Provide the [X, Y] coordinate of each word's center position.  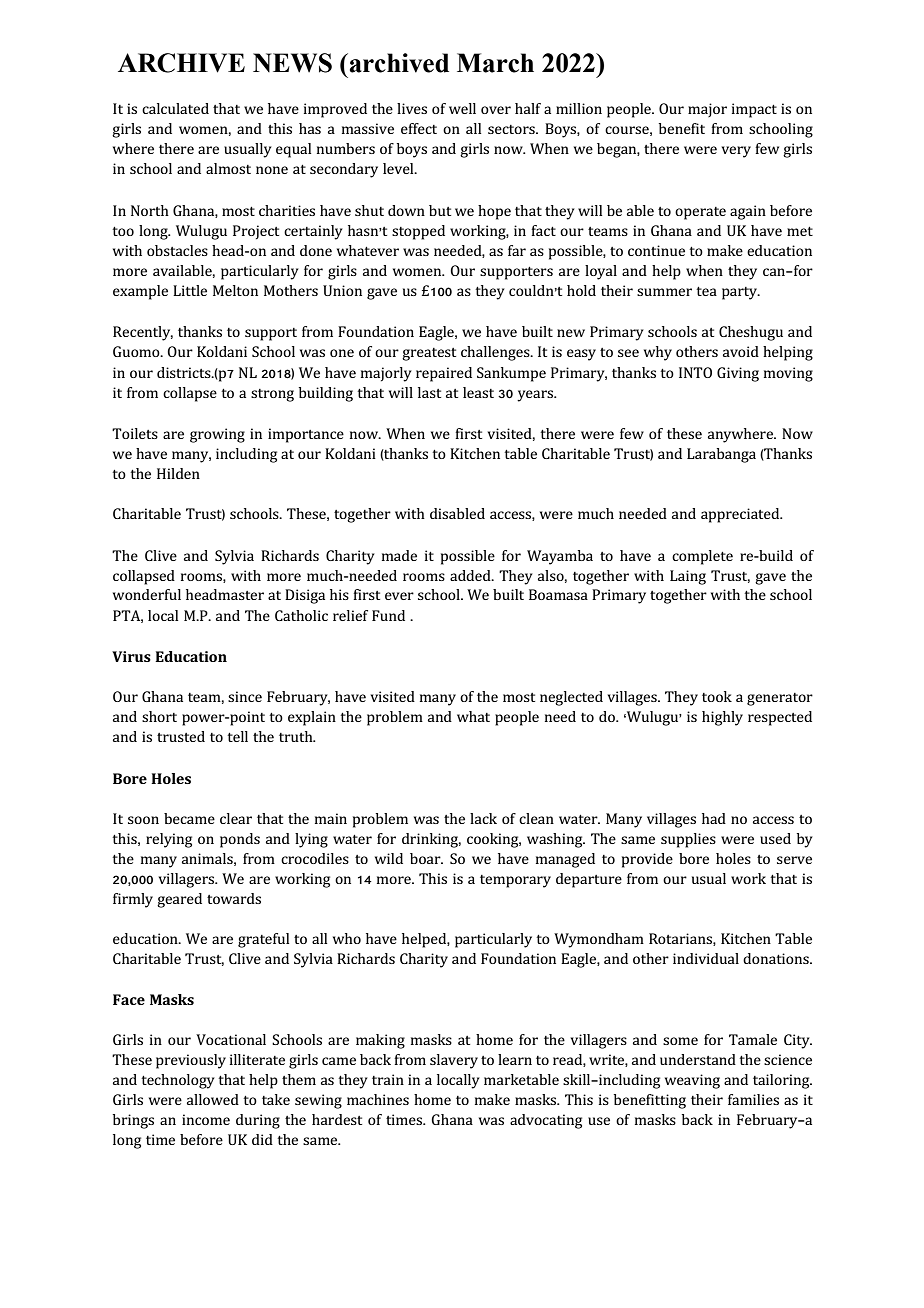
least [478, 392]
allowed [213, 1099]
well [462, 108]
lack [483, 818]
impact [754, 110]
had [714, 818]
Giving [738, 374]
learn [515, 1059]
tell [237, 736]
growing [217, 435]
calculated [175, 108]
